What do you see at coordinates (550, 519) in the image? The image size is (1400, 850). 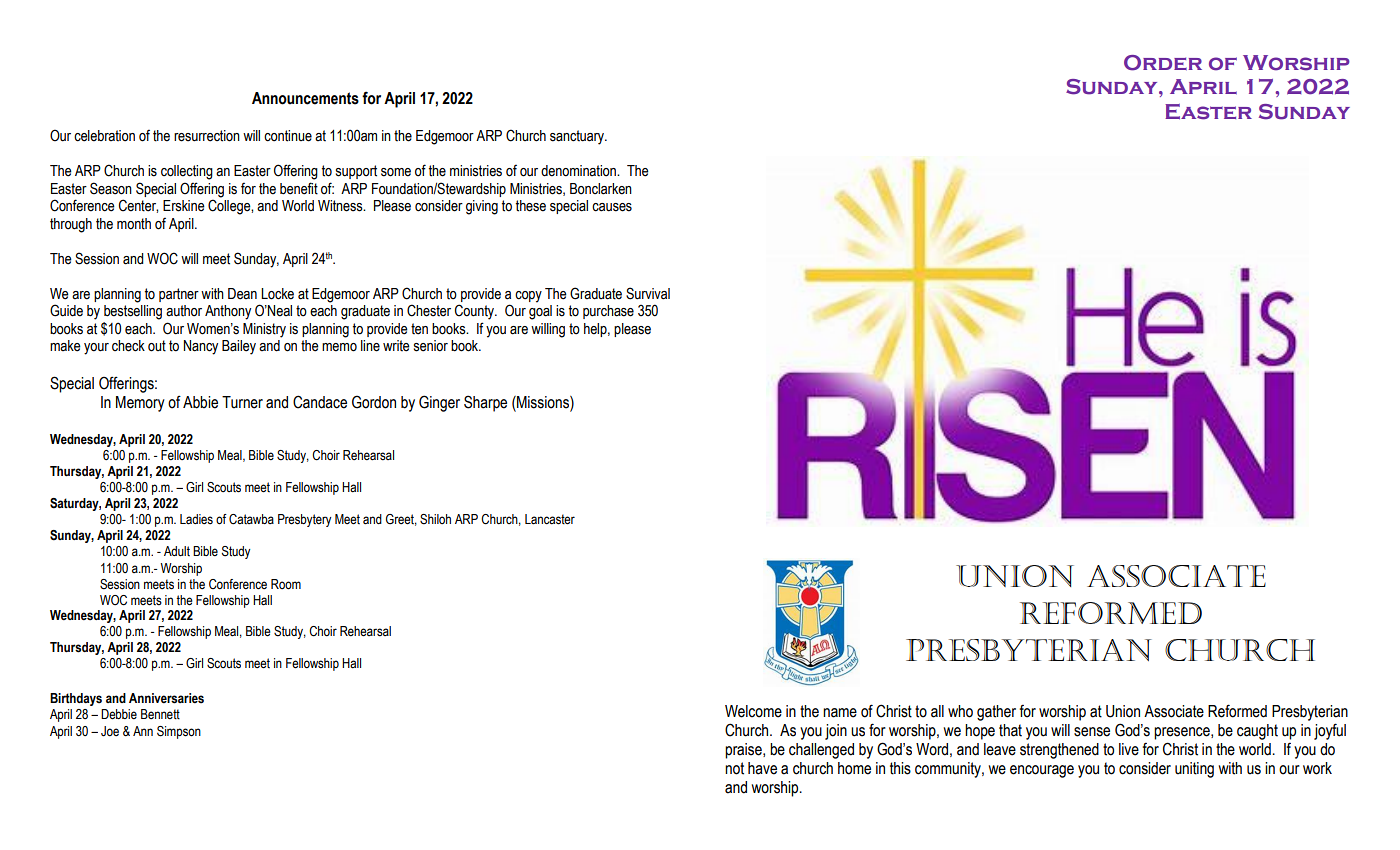 I see `Lancaster` at bounding box center [550, 519].
